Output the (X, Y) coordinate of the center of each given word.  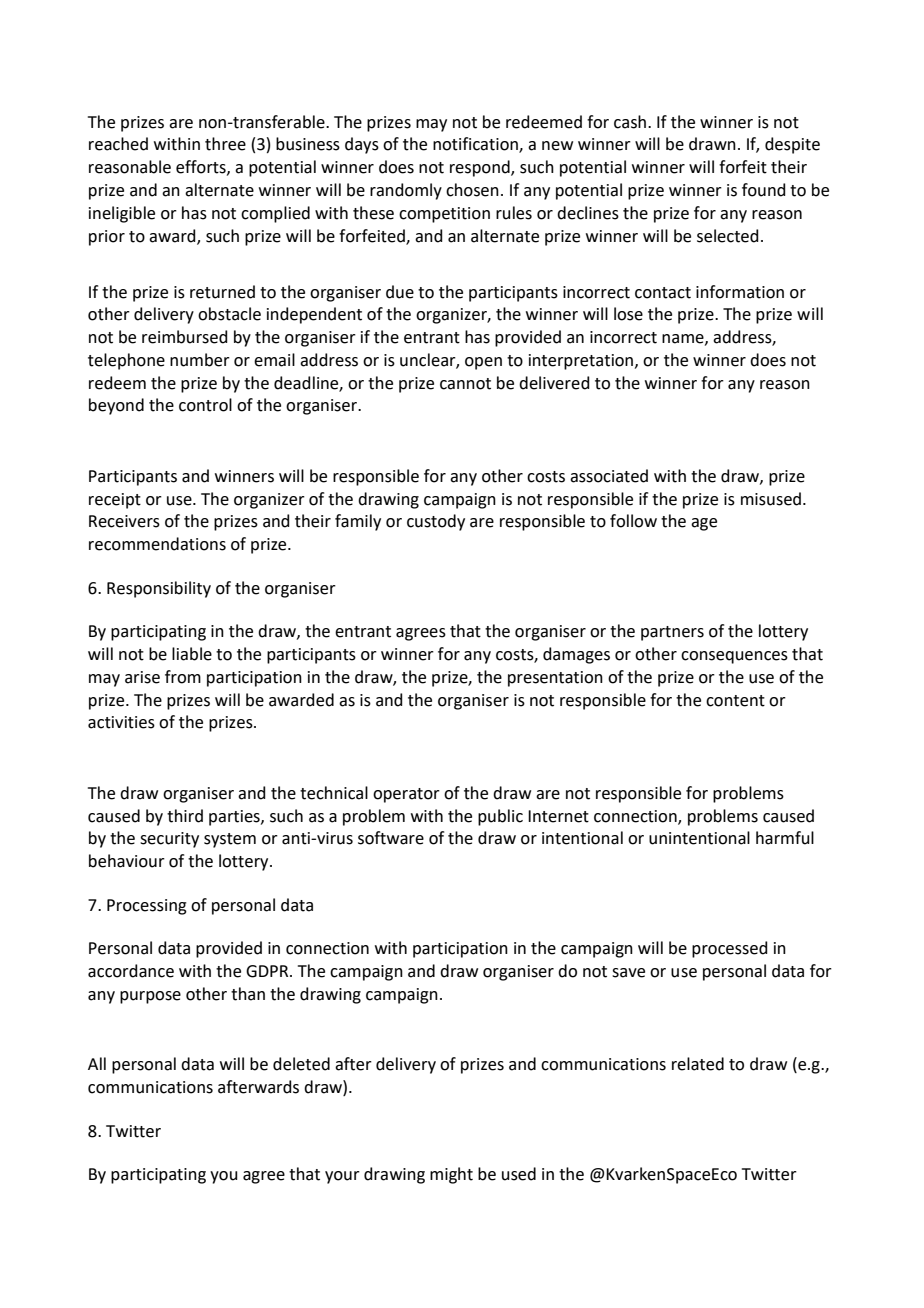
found (764, 190)
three (225, 144)
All (97, 1063)
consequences (734, 657)
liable (192, 654)
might (451, 1175)
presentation (555, 679)
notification (476, 145)
